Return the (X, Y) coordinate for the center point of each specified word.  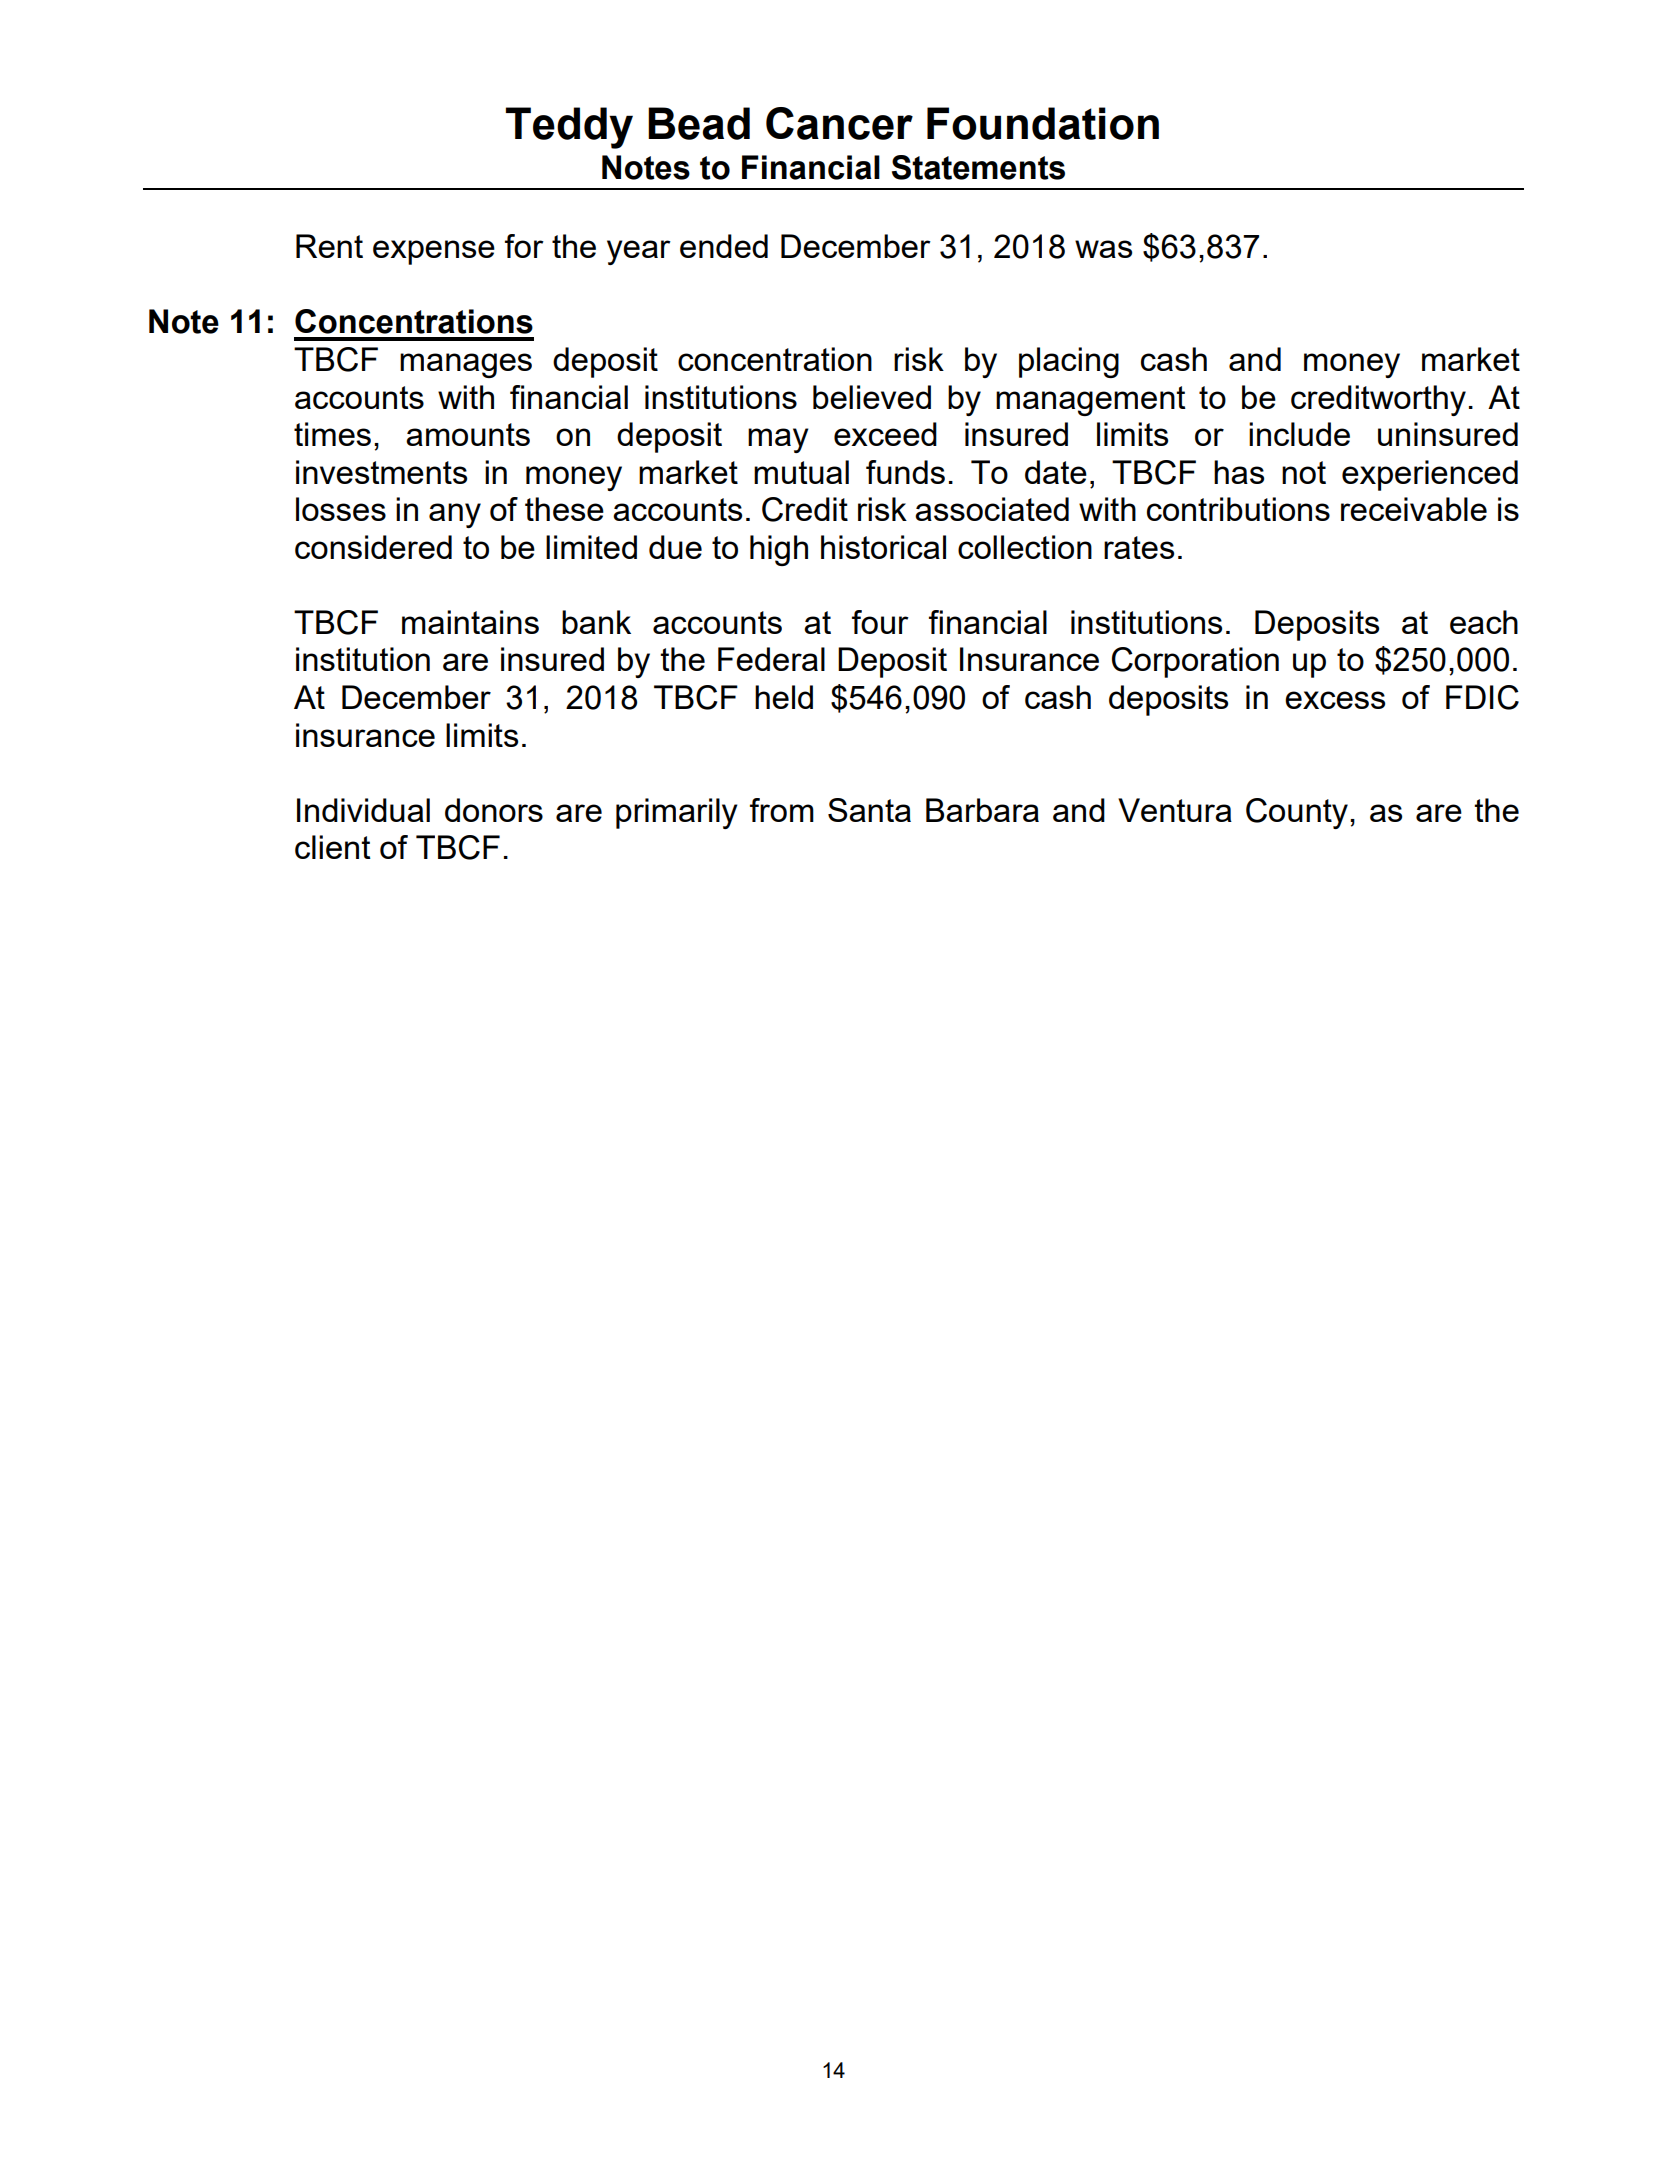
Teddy (569, 128)
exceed (885, 434)
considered (373, 547)
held (784, 697)
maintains (470, 622)
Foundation (1043, 123)
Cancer (839, 123)
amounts (468, 434)
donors (494, 810)
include (1299, 434)
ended (724, 246)
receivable (1414, 509)
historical (883, 547)
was (1103, 249)
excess (1335, 700)
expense (434, 252)
